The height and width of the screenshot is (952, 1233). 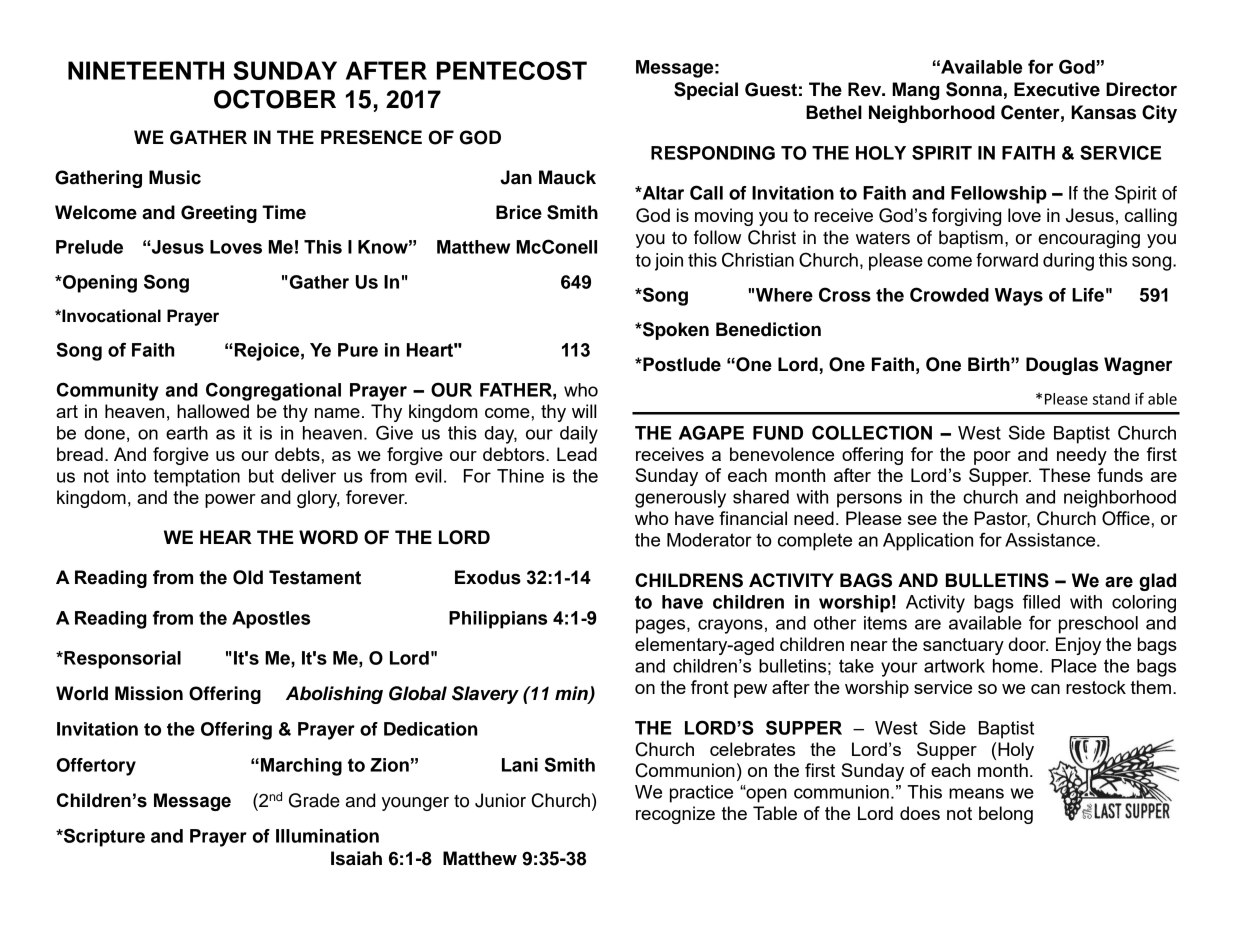 I want to click on Prelude, so click(x=89, y=247).
